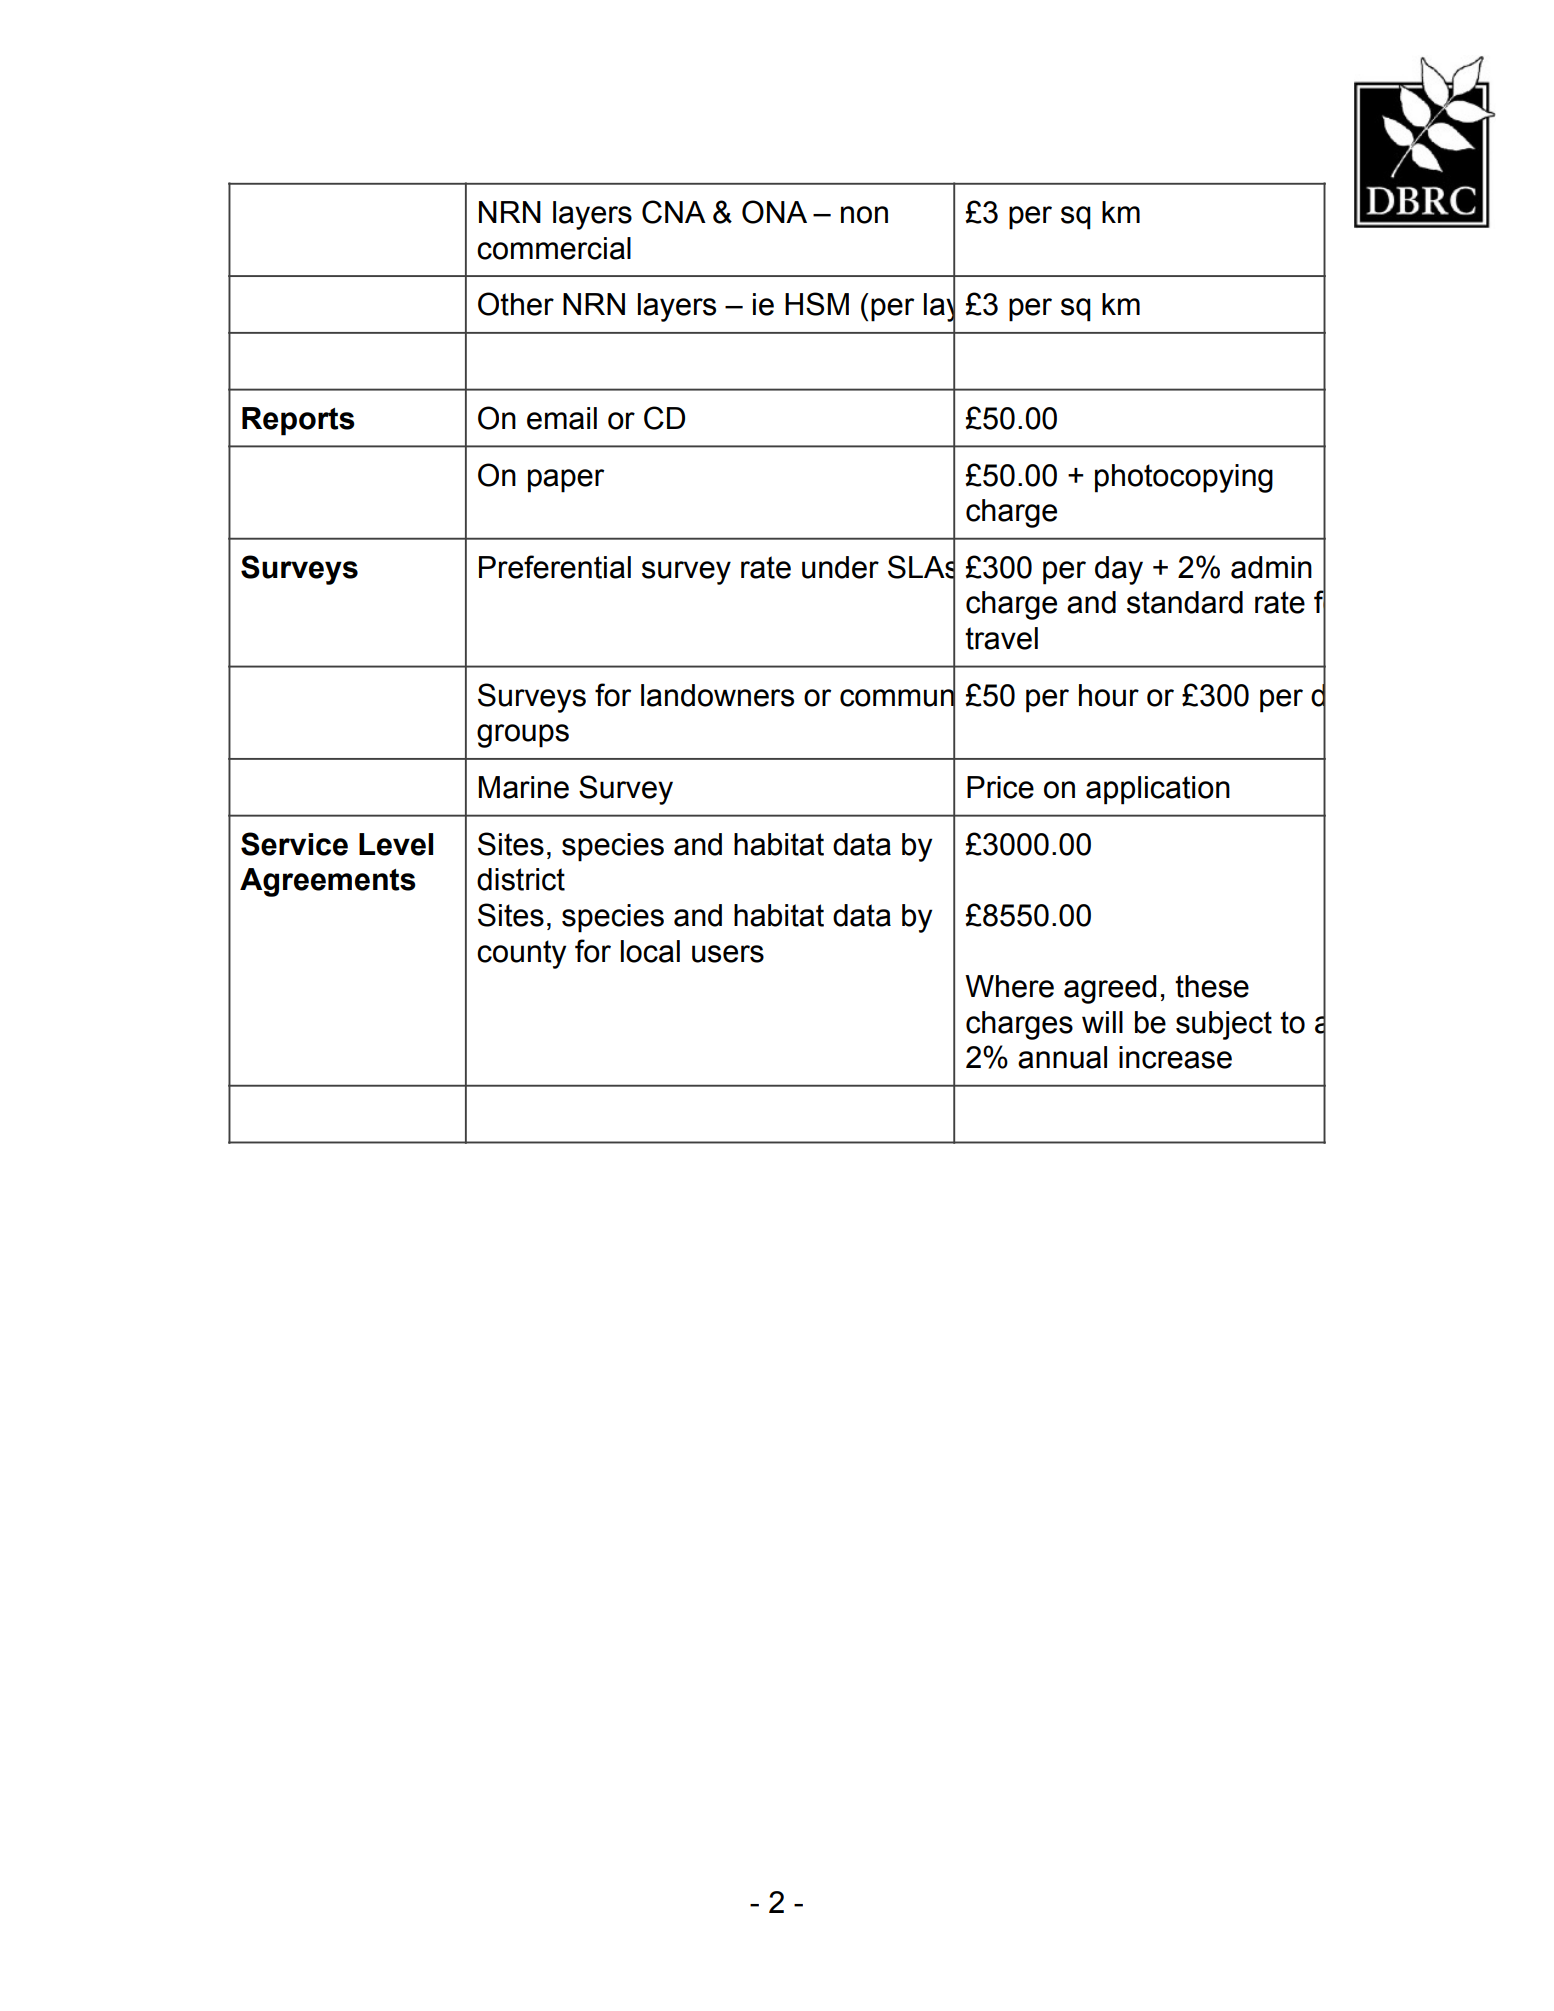  I want to click on ONA, so click(774, 212).
